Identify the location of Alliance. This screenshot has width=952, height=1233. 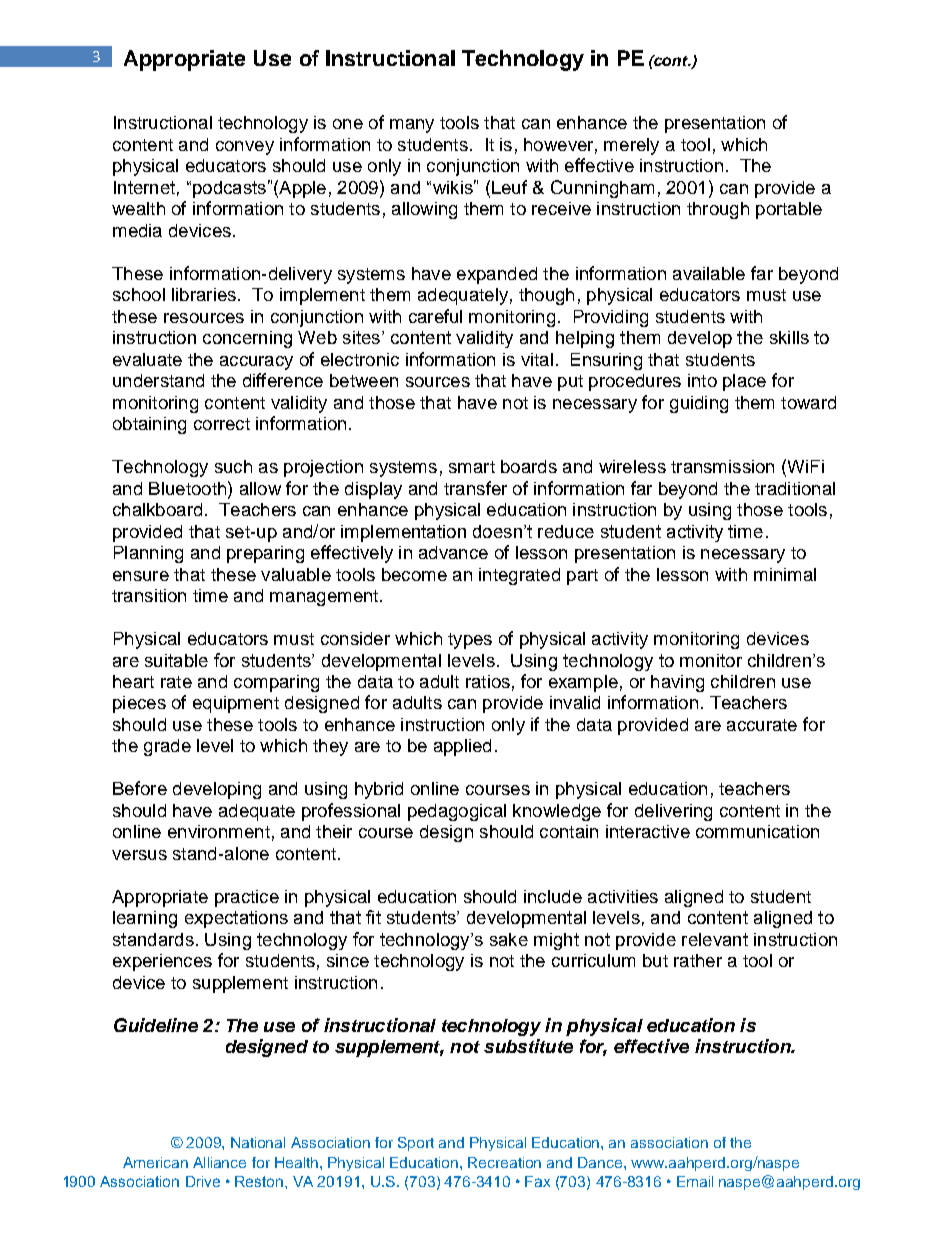
(219, 1162).
